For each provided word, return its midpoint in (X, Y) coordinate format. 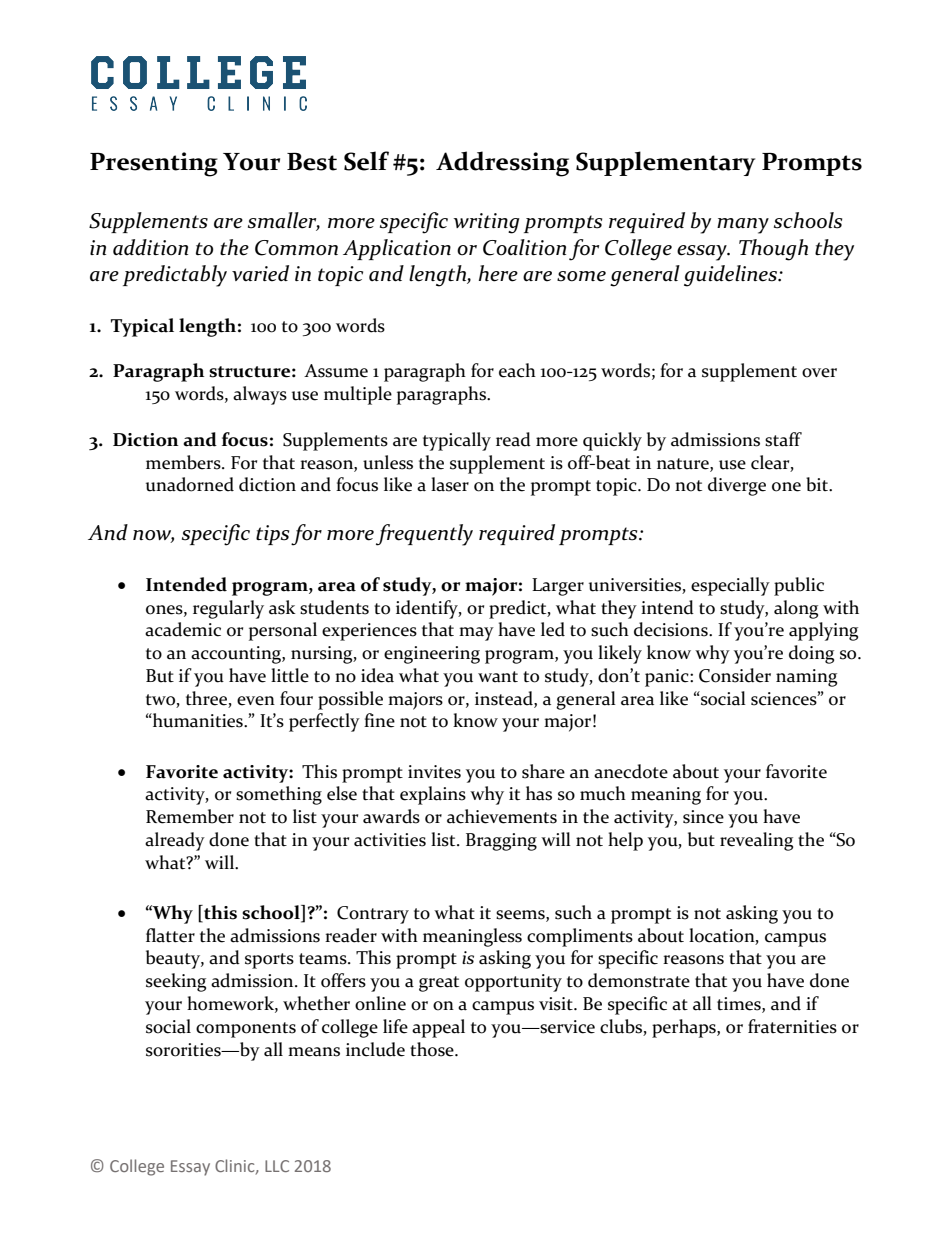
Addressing (502, 164)
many (743, 226)
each (517, 370)
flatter (170, 935)
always (260, 395)
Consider (735, 675)
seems (521, 915)
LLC (277, 1166)
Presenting (154, 164)
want (498, 677)
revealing (756, 841)
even (256, 701)
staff (783, 439)
